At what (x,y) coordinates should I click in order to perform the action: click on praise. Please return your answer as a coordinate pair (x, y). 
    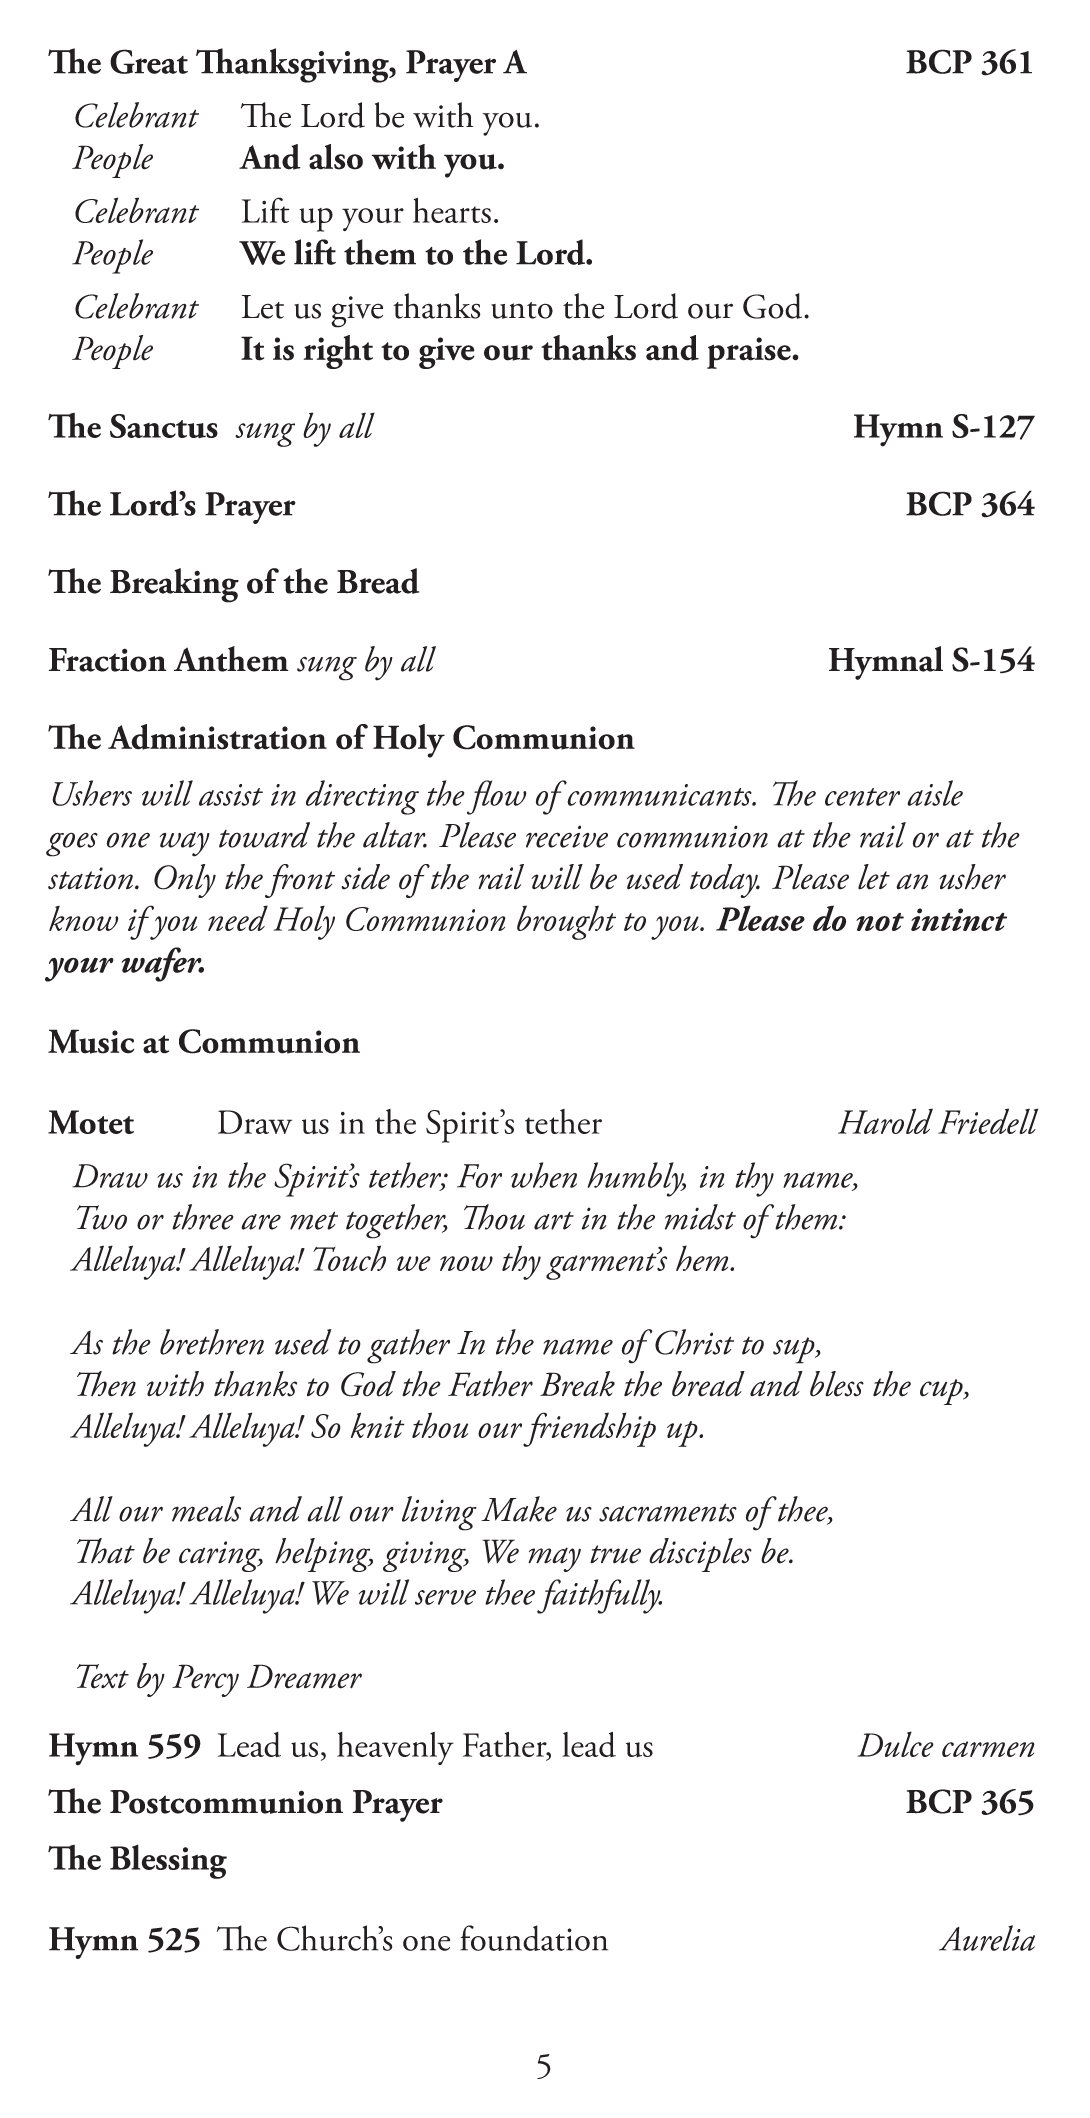
    Looking at the image, I should click on (750, 353).
